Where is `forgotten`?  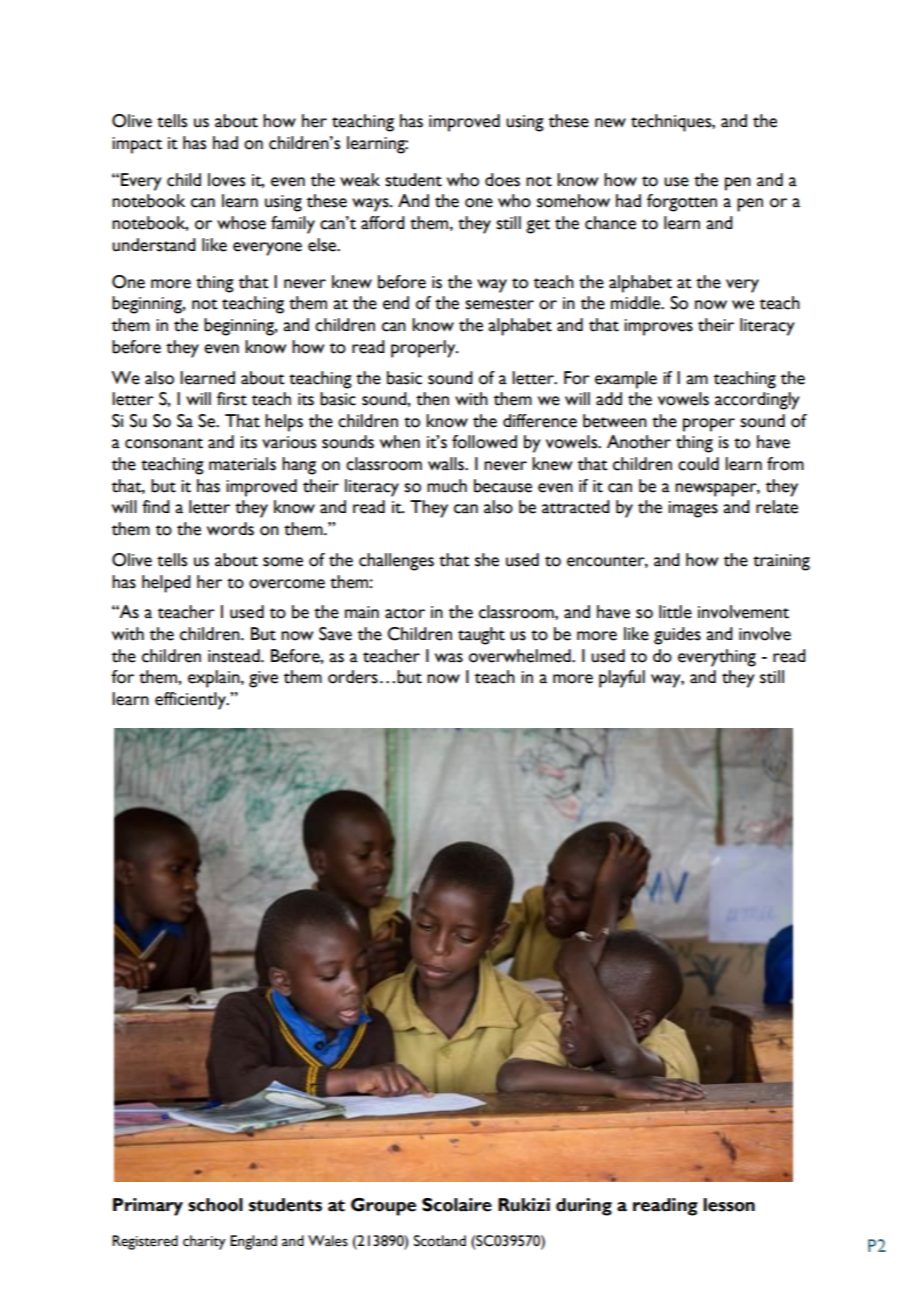
forgotten is located at coordinates (682, 203).
